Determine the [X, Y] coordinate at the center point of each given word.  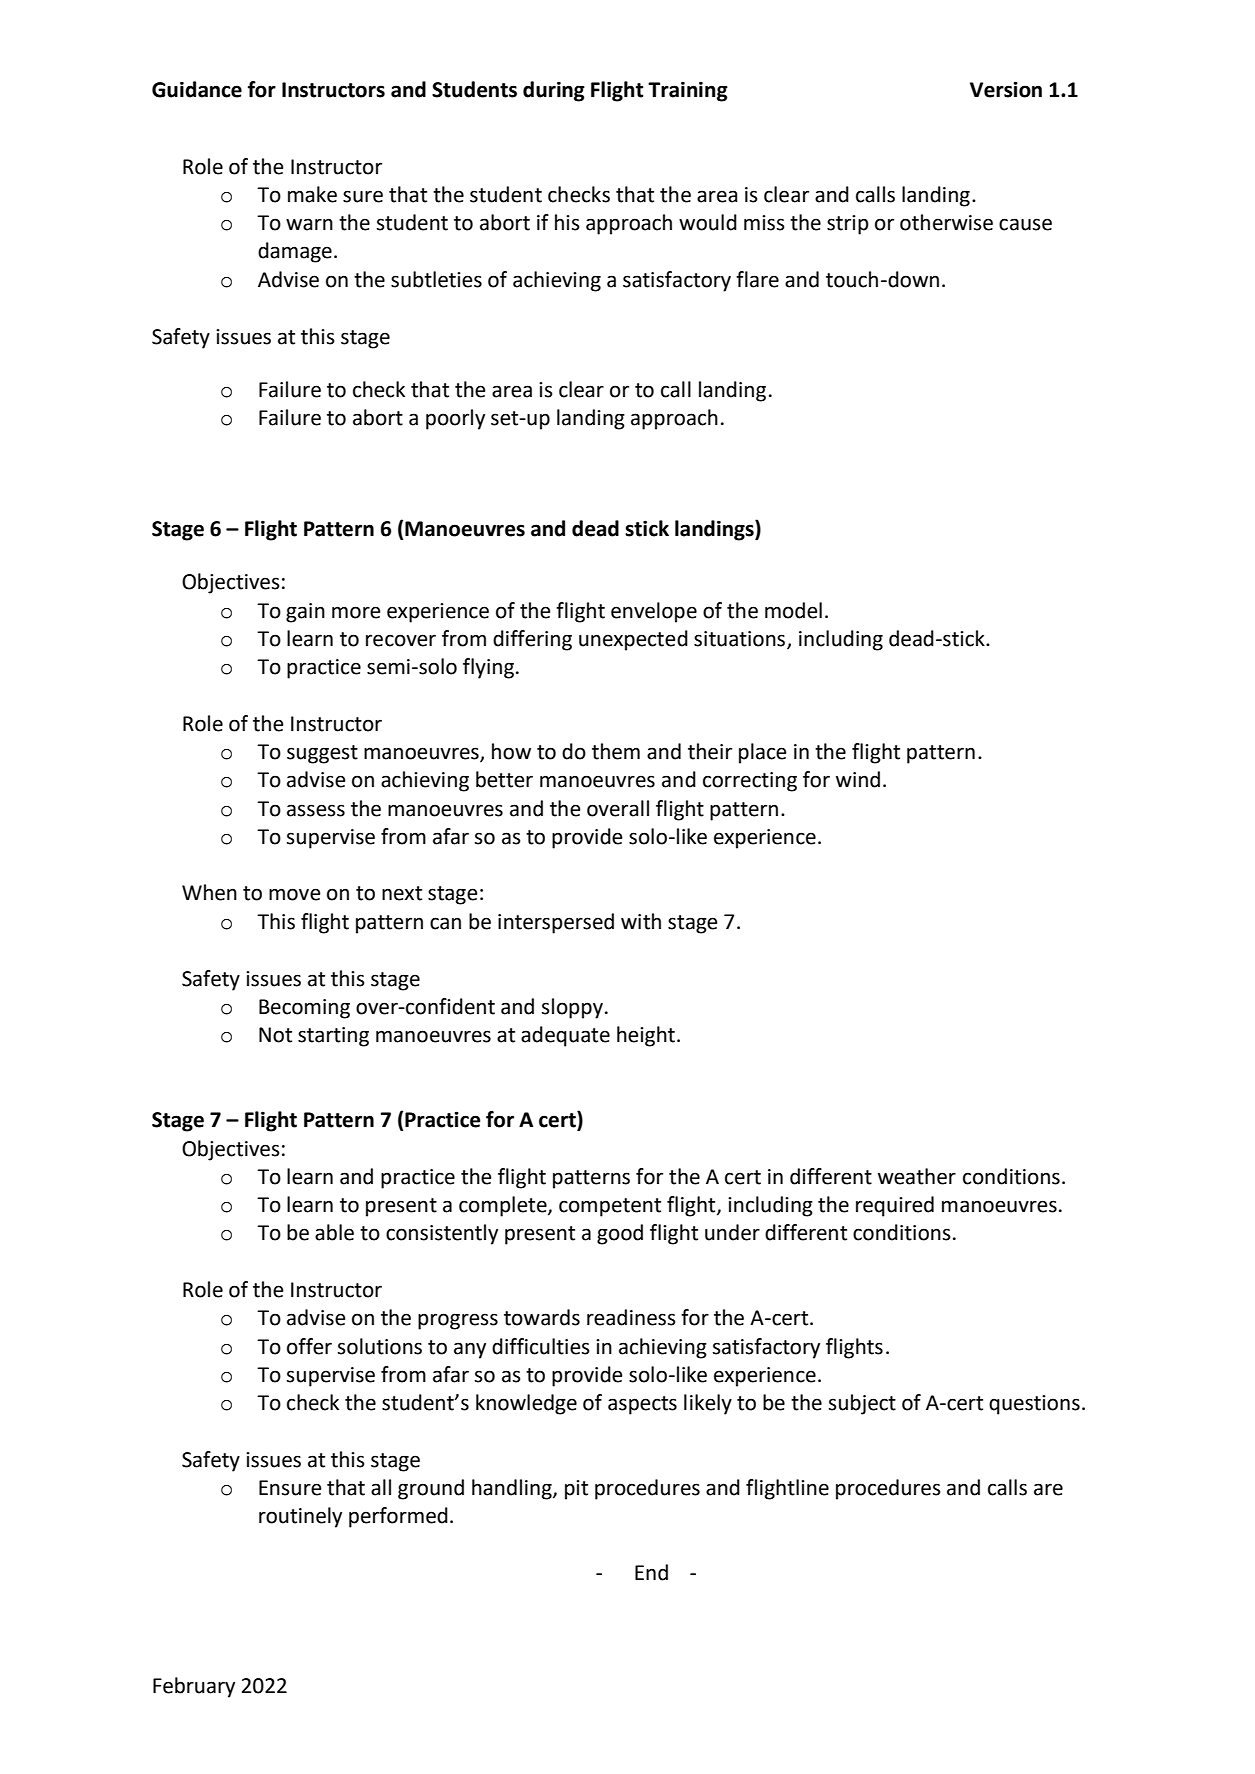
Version [1006, 89]
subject [862, 1404]
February [194, 1687]
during [554, 91]
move [295, 894]
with [641, 921]
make [312, 194]
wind [858, 779]
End [651, 1572]
